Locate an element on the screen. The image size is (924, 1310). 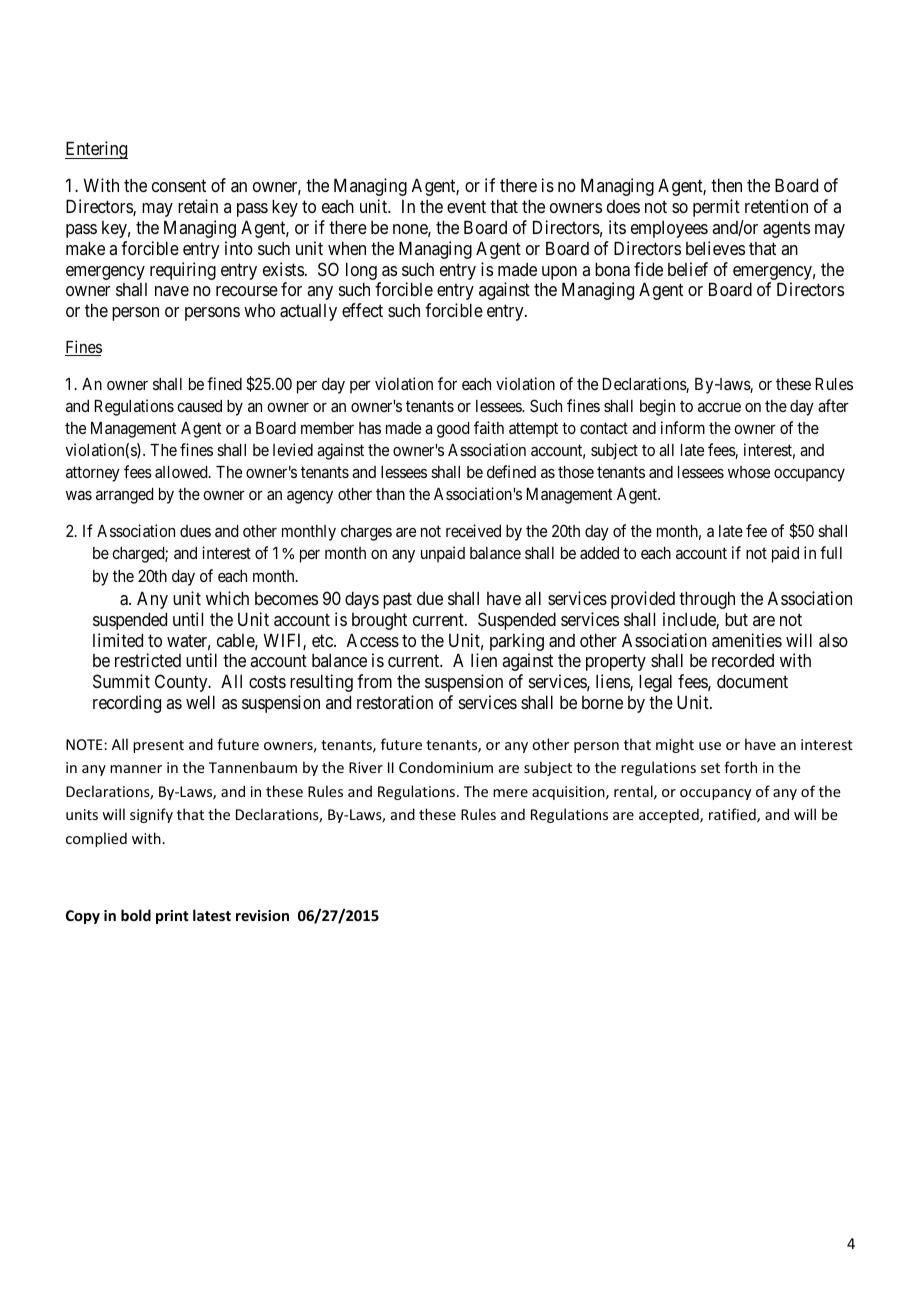
then is located at coordinates (726, 185).
